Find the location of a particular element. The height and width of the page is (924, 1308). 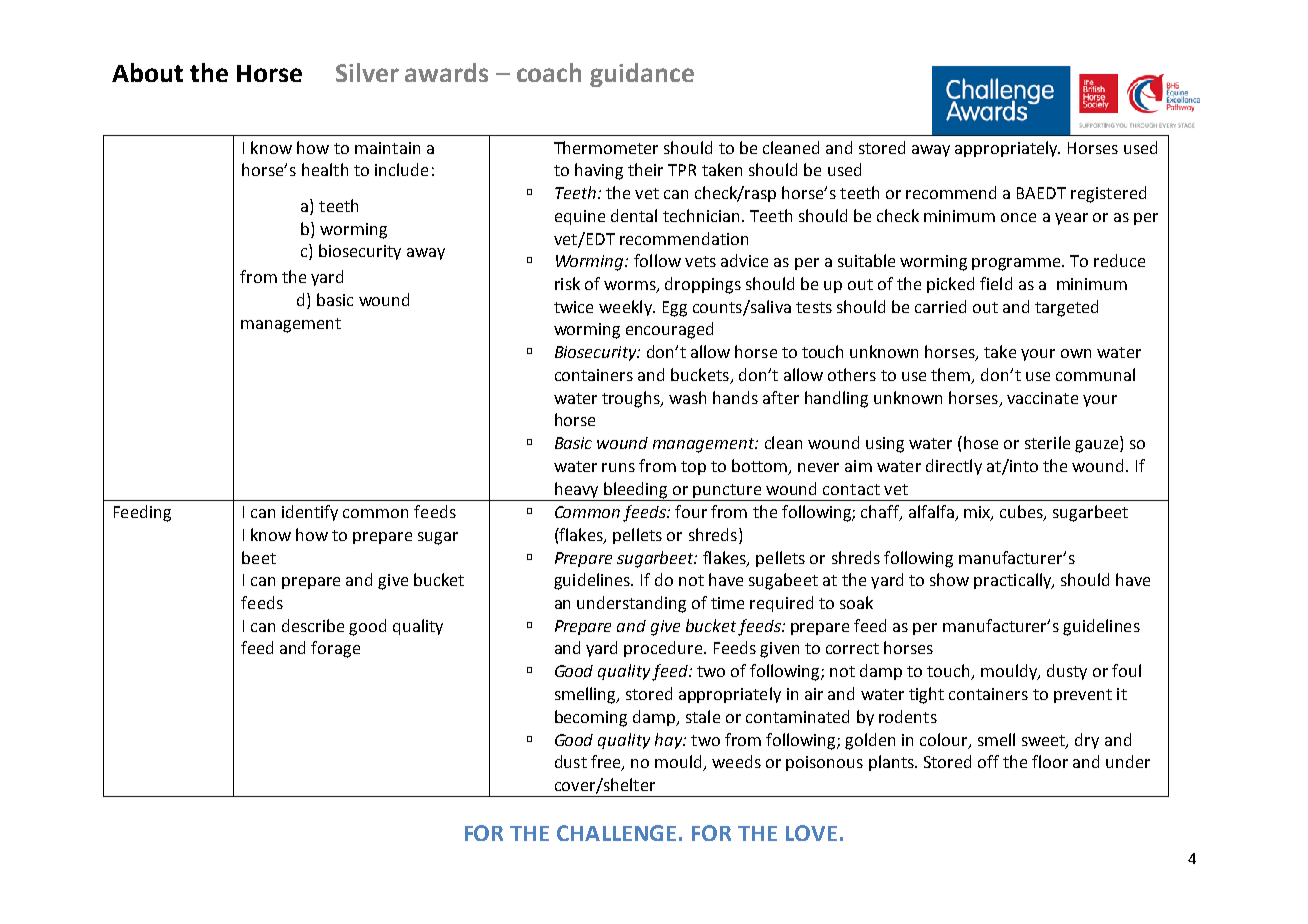

guidance is located at coordinates (642, 75).
